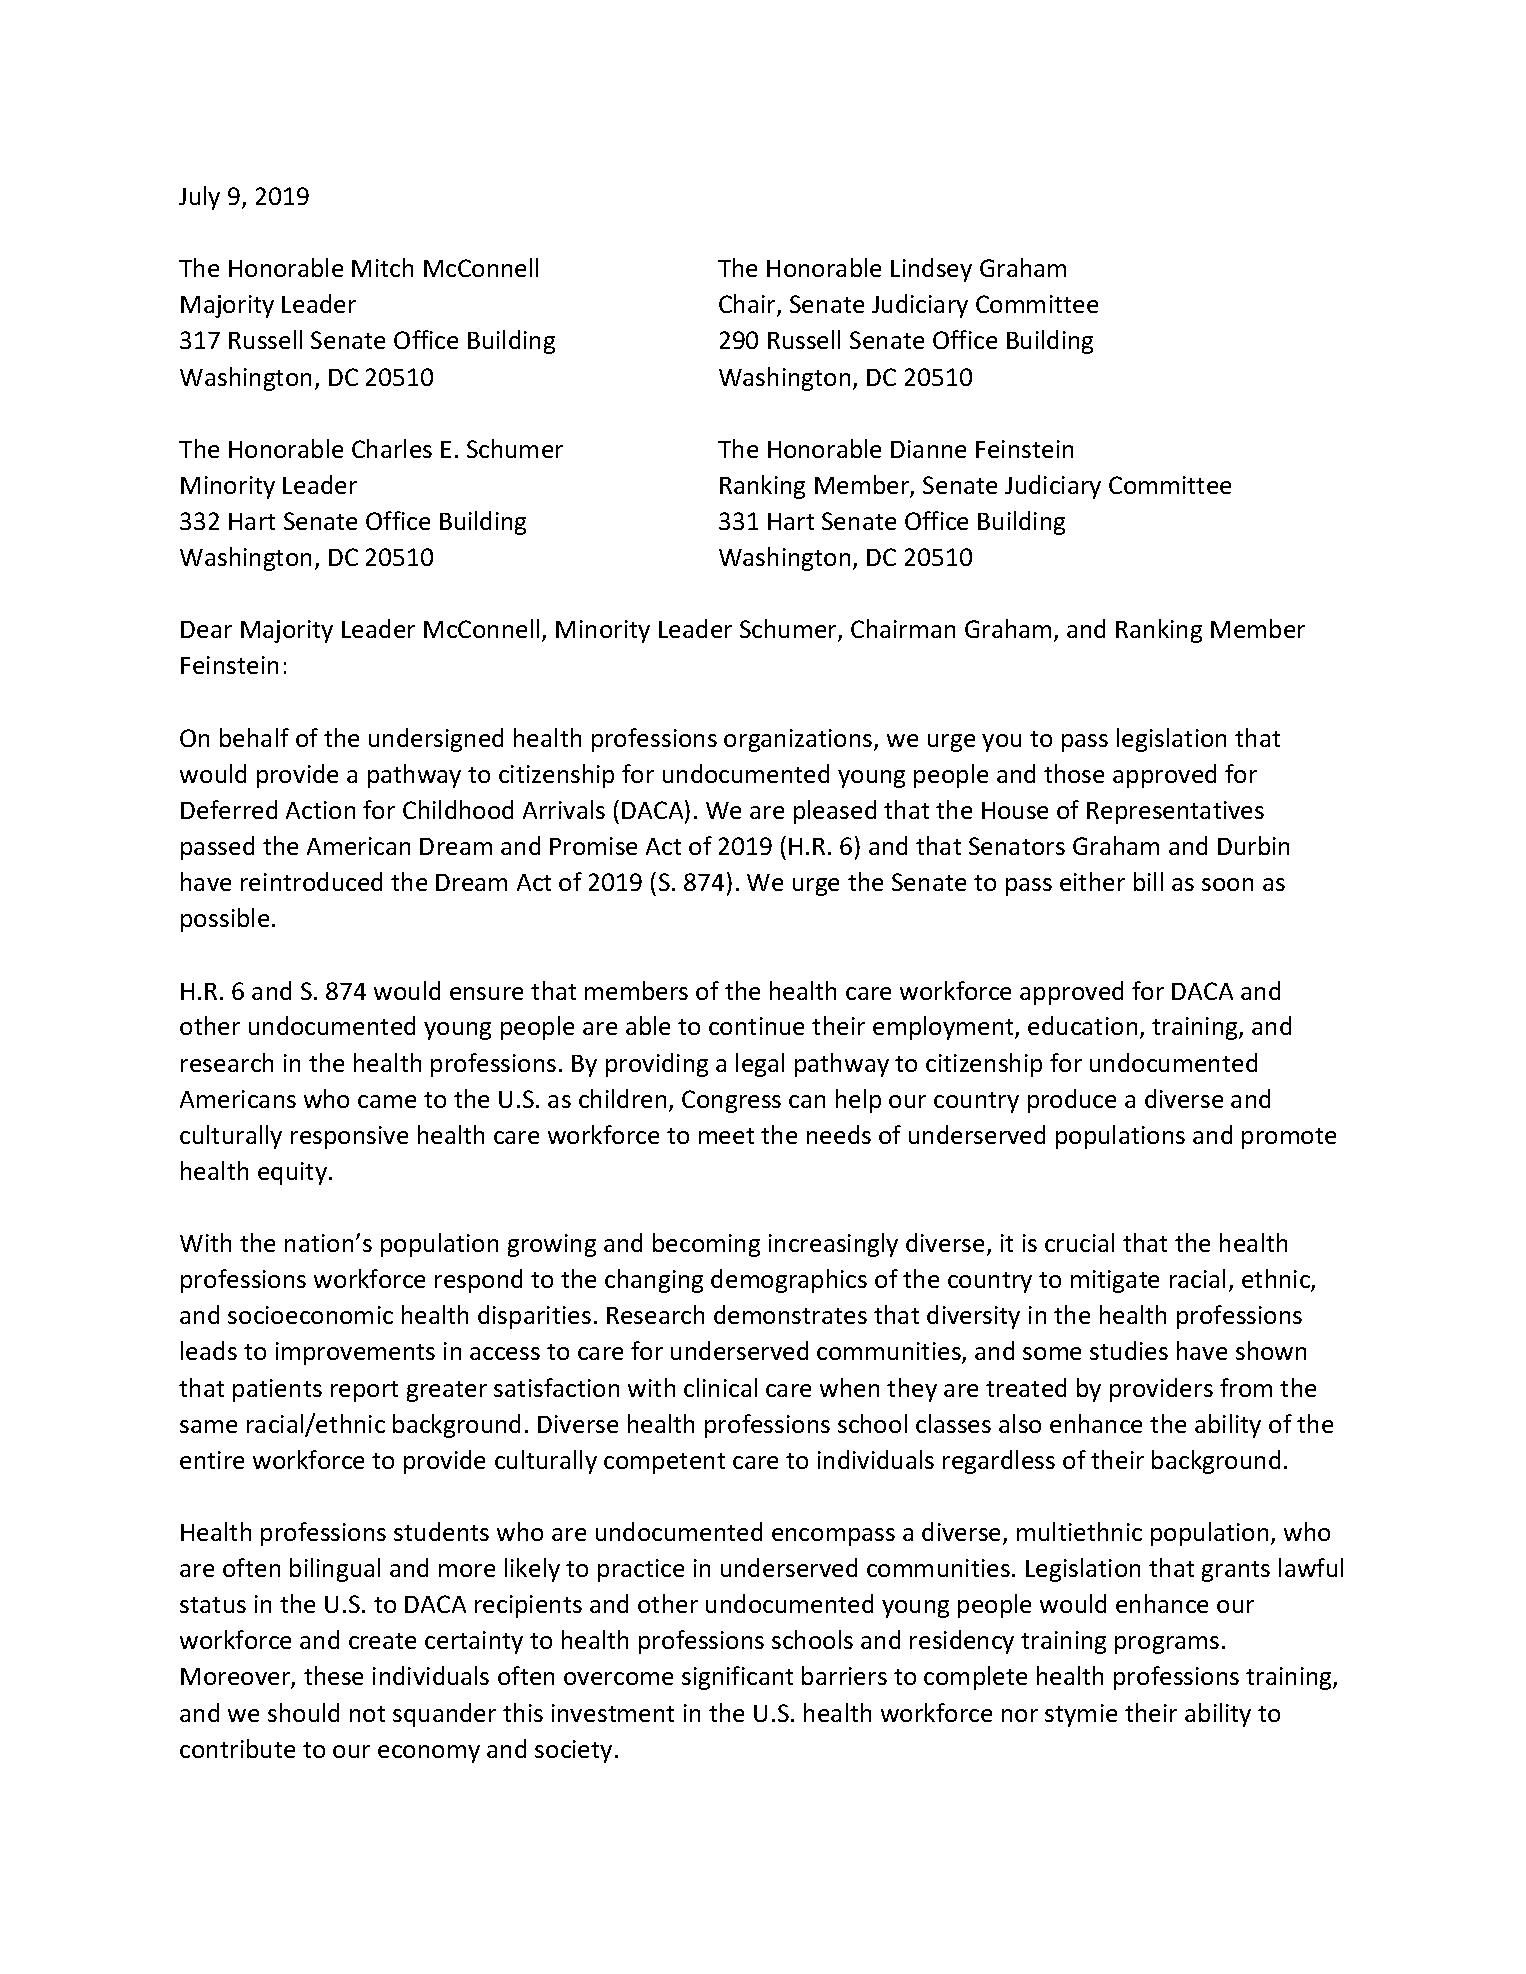 Image resolution: width=1526 pixels, height=1974 pixels. I want to click on possible, so click(225, 920).
